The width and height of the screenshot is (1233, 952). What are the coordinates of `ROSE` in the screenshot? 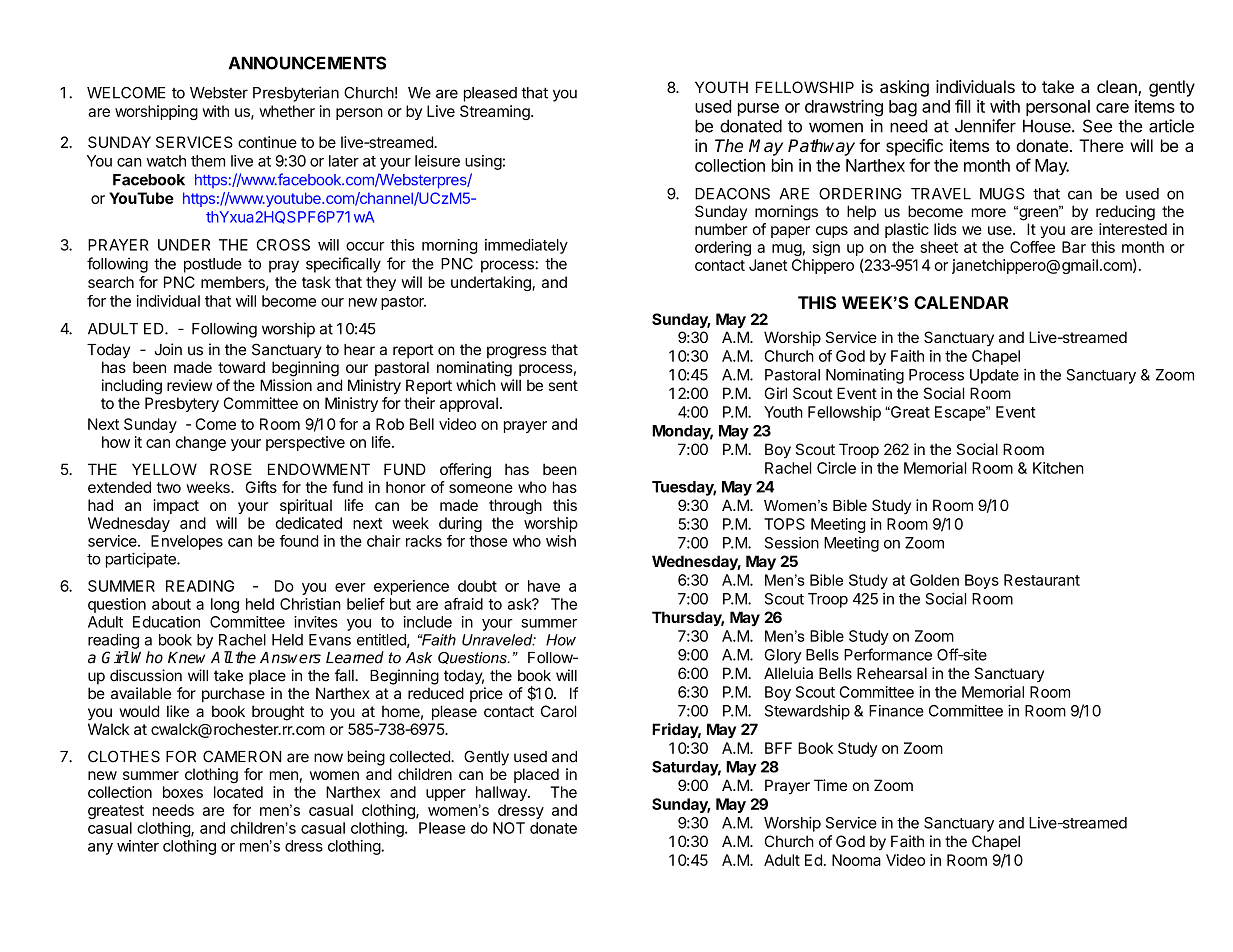 It's located at (231, 469).
